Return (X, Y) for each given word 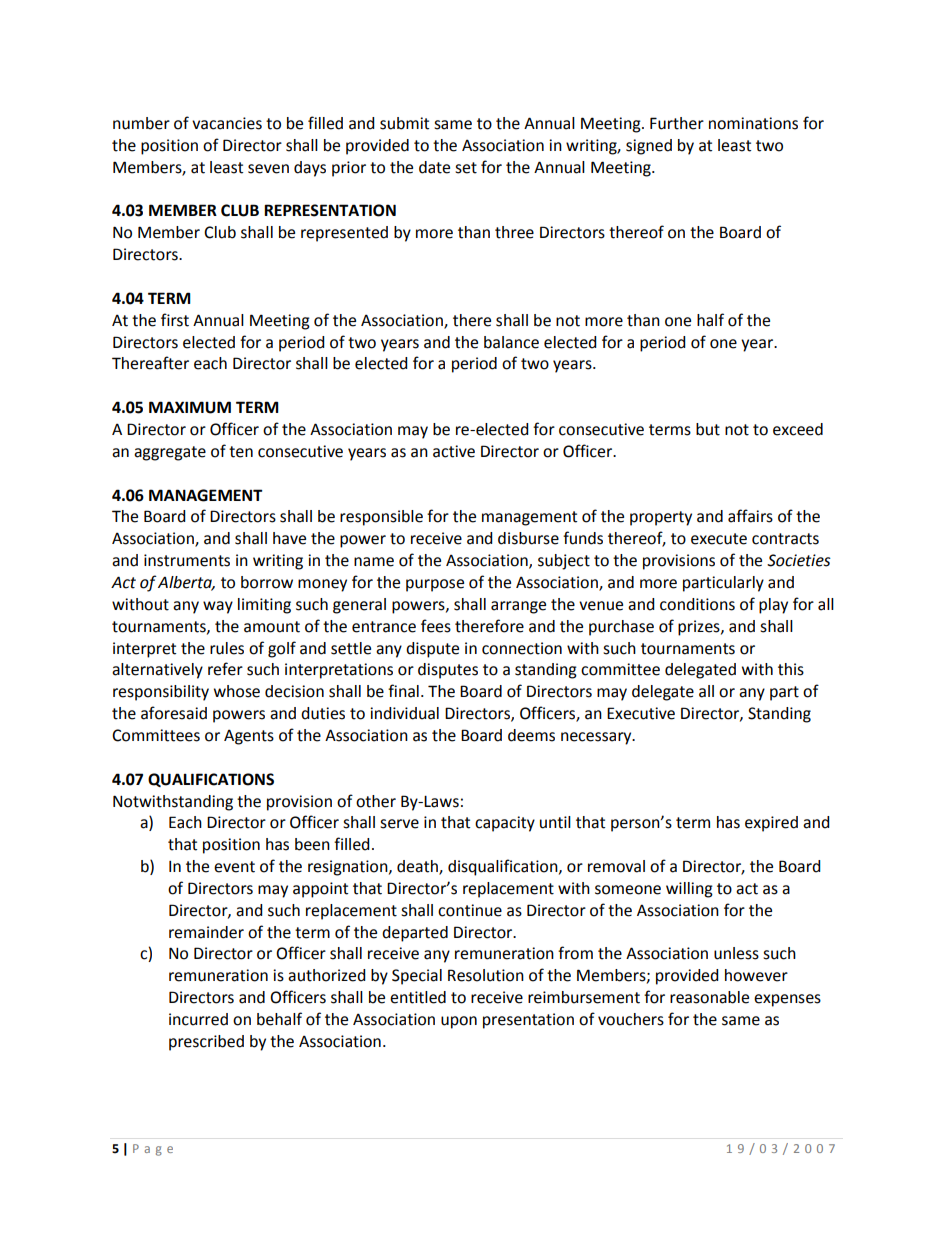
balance (511, 342)
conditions (697, 604)
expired (771, 824)
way (218, 607)
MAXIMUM (190, 407)
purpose (435, 585)
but (708, 429)
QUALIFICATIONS (211, 780)
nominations (753, 123)
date (434, 167)
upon (459, 1022)
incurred (198, 1019)
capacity (505, 824)
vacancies (227, 123)
